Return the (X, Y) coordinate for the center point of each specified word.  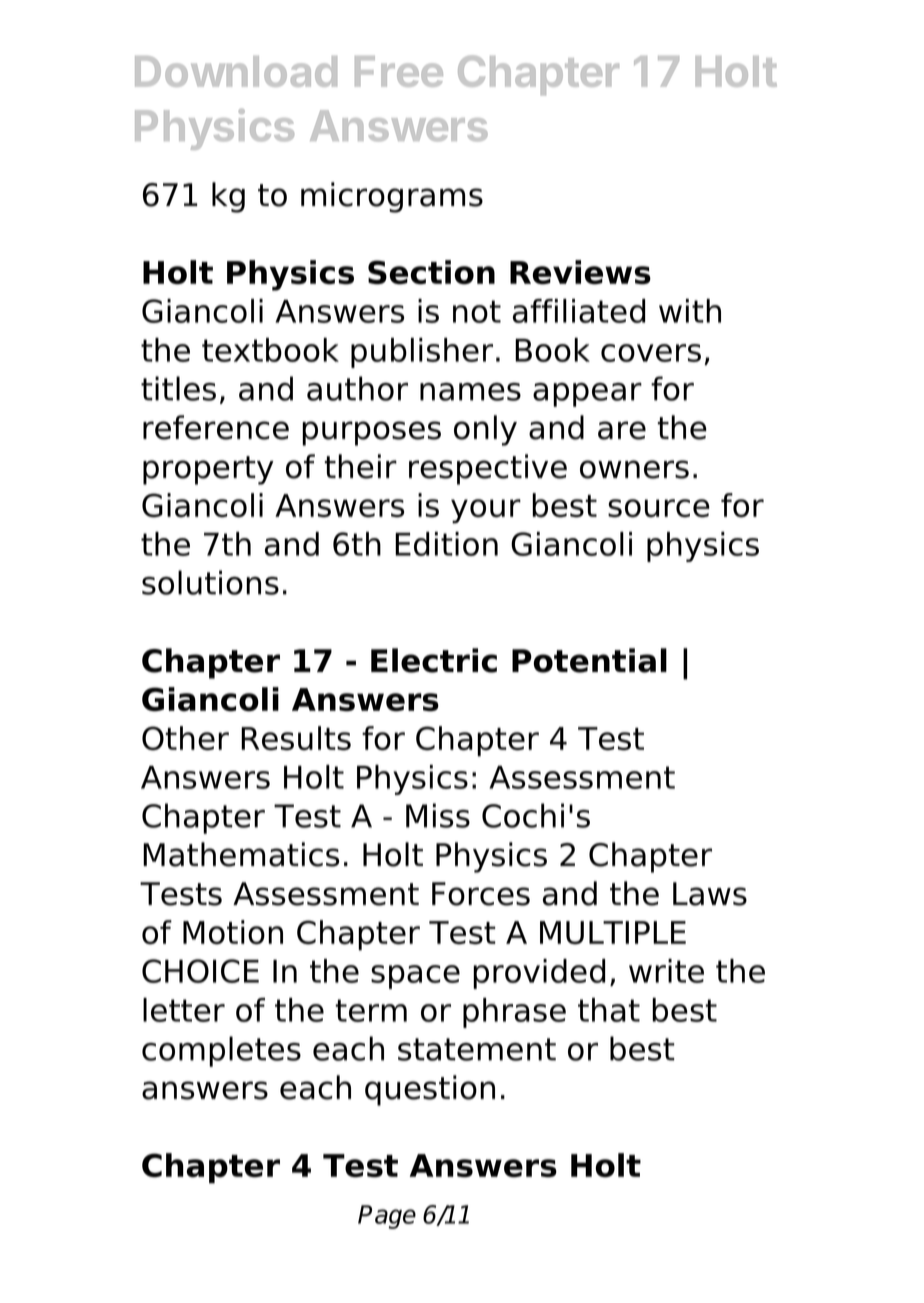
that (609, 1010)
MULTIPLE (613, 933)
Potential (589, 660)
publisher (422, 353)
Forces (481, 894)
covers (651, 353)
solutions (210, 582)
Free (399, 71)
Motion (233, 932)
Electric (434, 660)
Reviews (580, 272)
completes (221, 1051)
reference (216, 427)
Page (387, 1217)
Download (236, 71)
